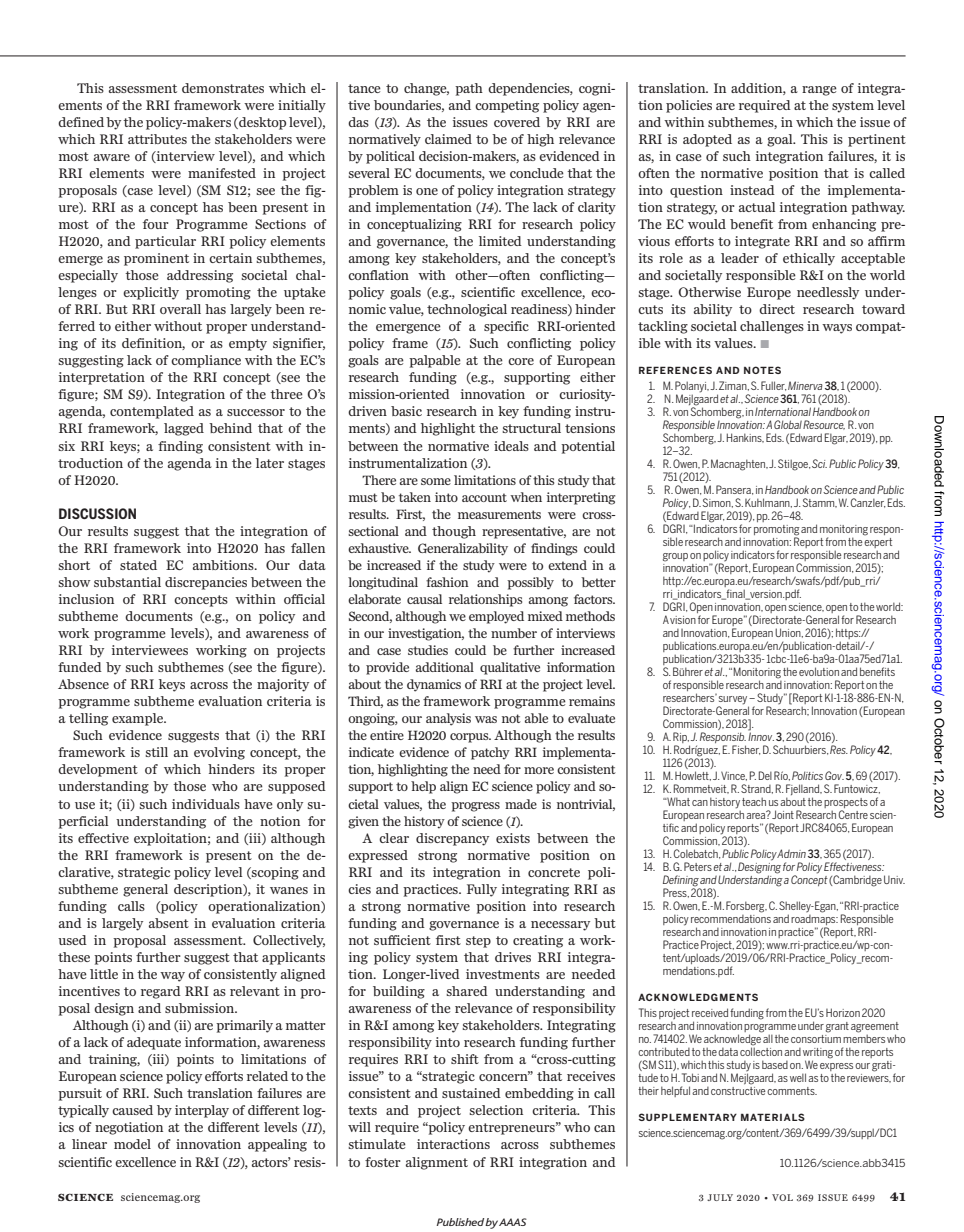 The image size is (964, 1232). Describe the element at coordinates (789, 633) in the screenshot. I see `Union` at that location.
